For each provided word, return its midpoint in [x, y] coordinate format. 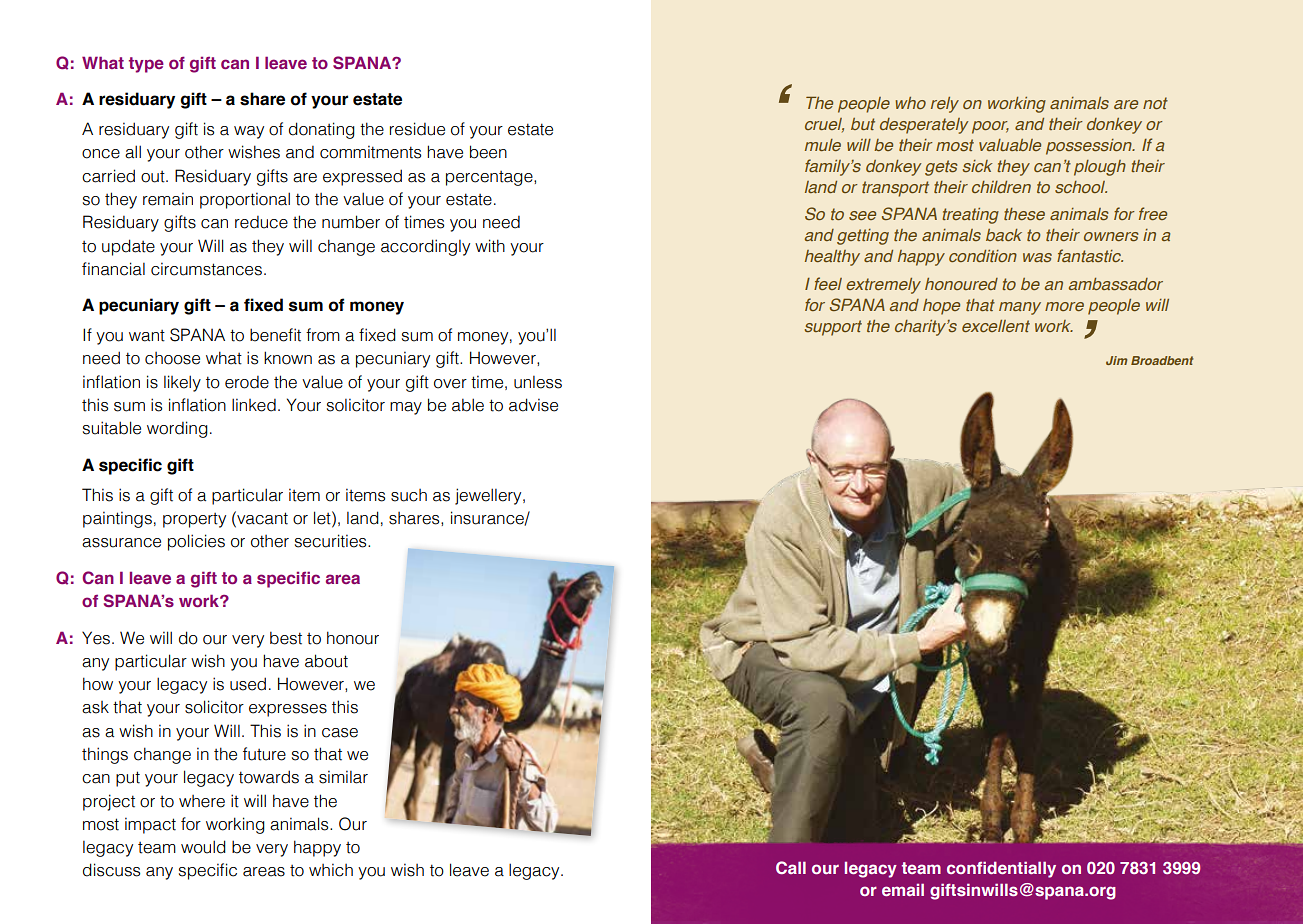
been [488, 152]
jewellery [489, 496]
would [203, 847]
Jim [1116, 360]
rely [945, 105]
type [146, 65]
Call [791, 867]
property [194, 520]
